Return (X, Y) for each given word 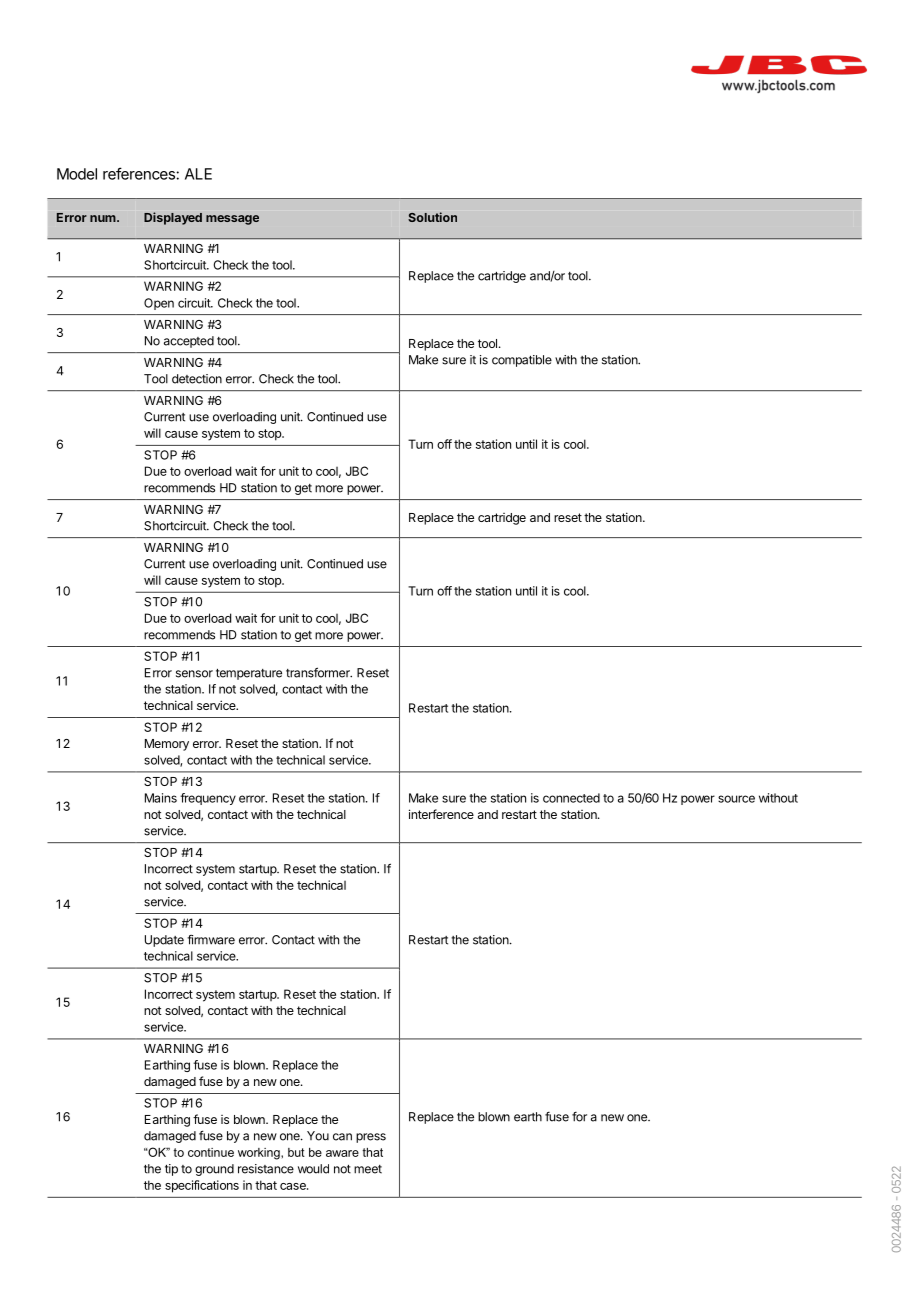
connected (571, 798)
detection (197, 379)
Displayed (173, 218)
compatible (522, 361)
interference (441, 814)
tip (171, 1170)
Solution (432, 217)
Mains (161, 798)
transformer (319, 672)
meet (368, 1169)
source (736, 799)
